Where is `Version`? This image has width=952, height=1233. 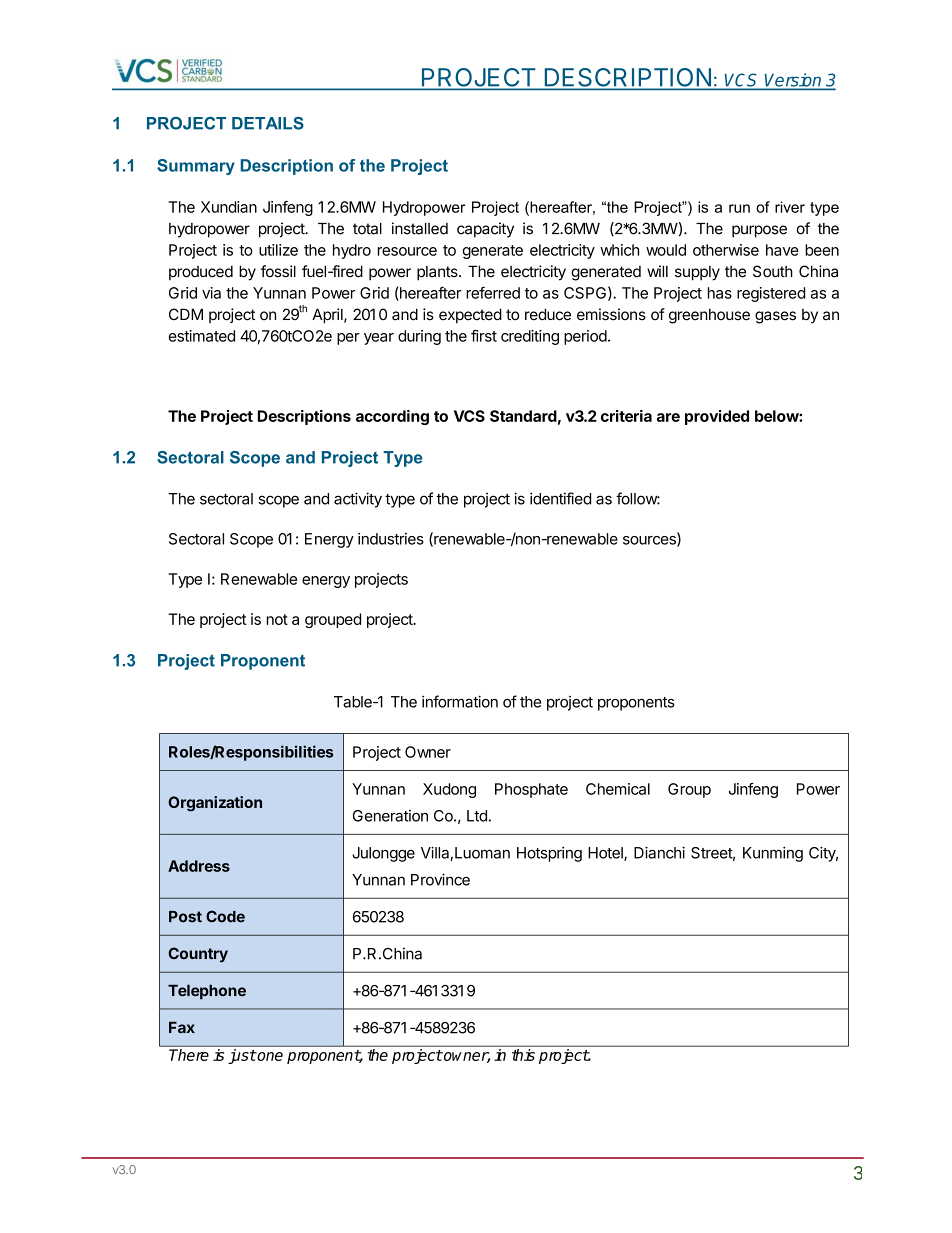 Version is located at coordinates (793, 81).
